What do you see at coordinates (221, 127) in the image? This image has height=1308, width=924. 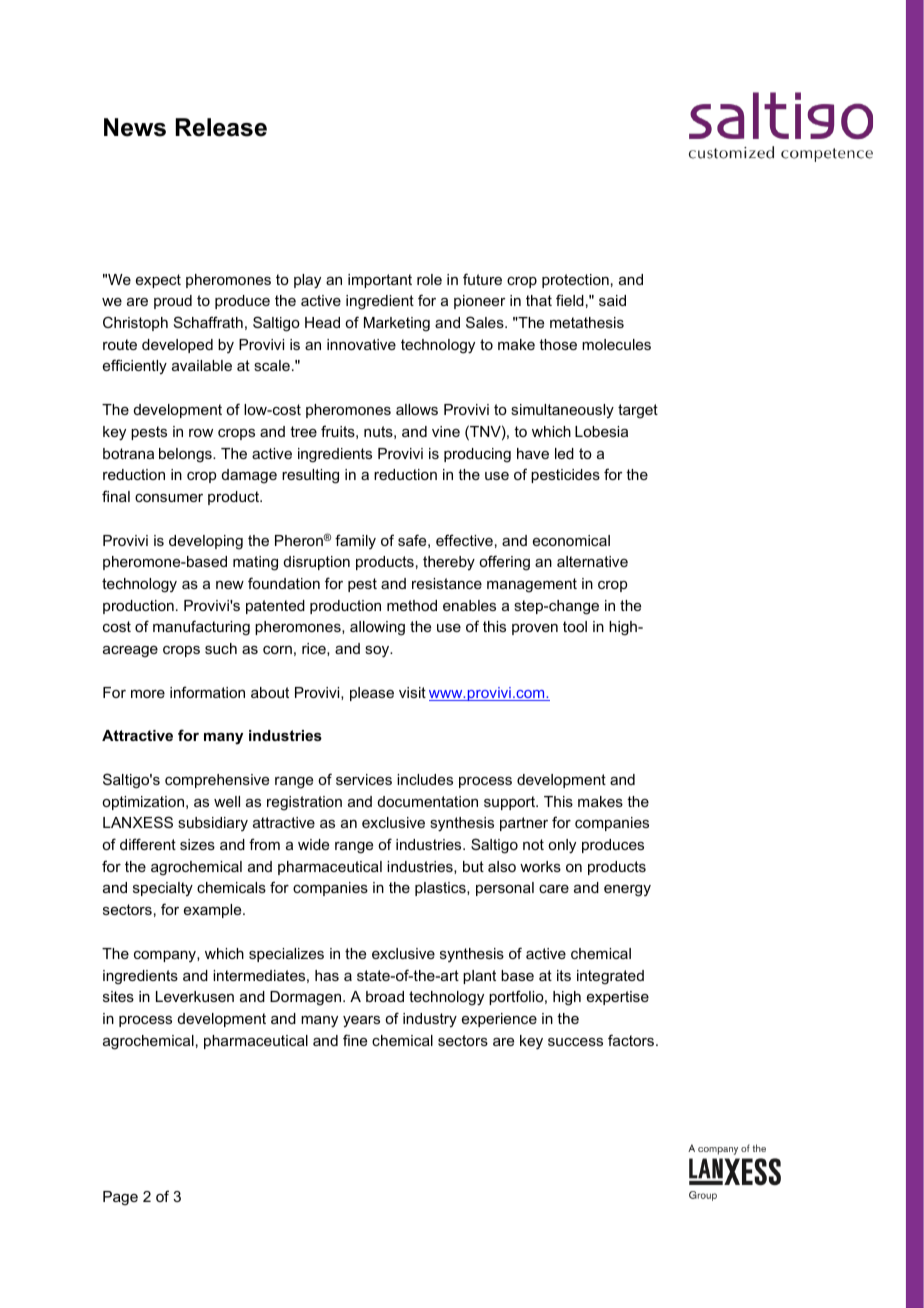 I see `Release` at bounding box center [221, 127].
